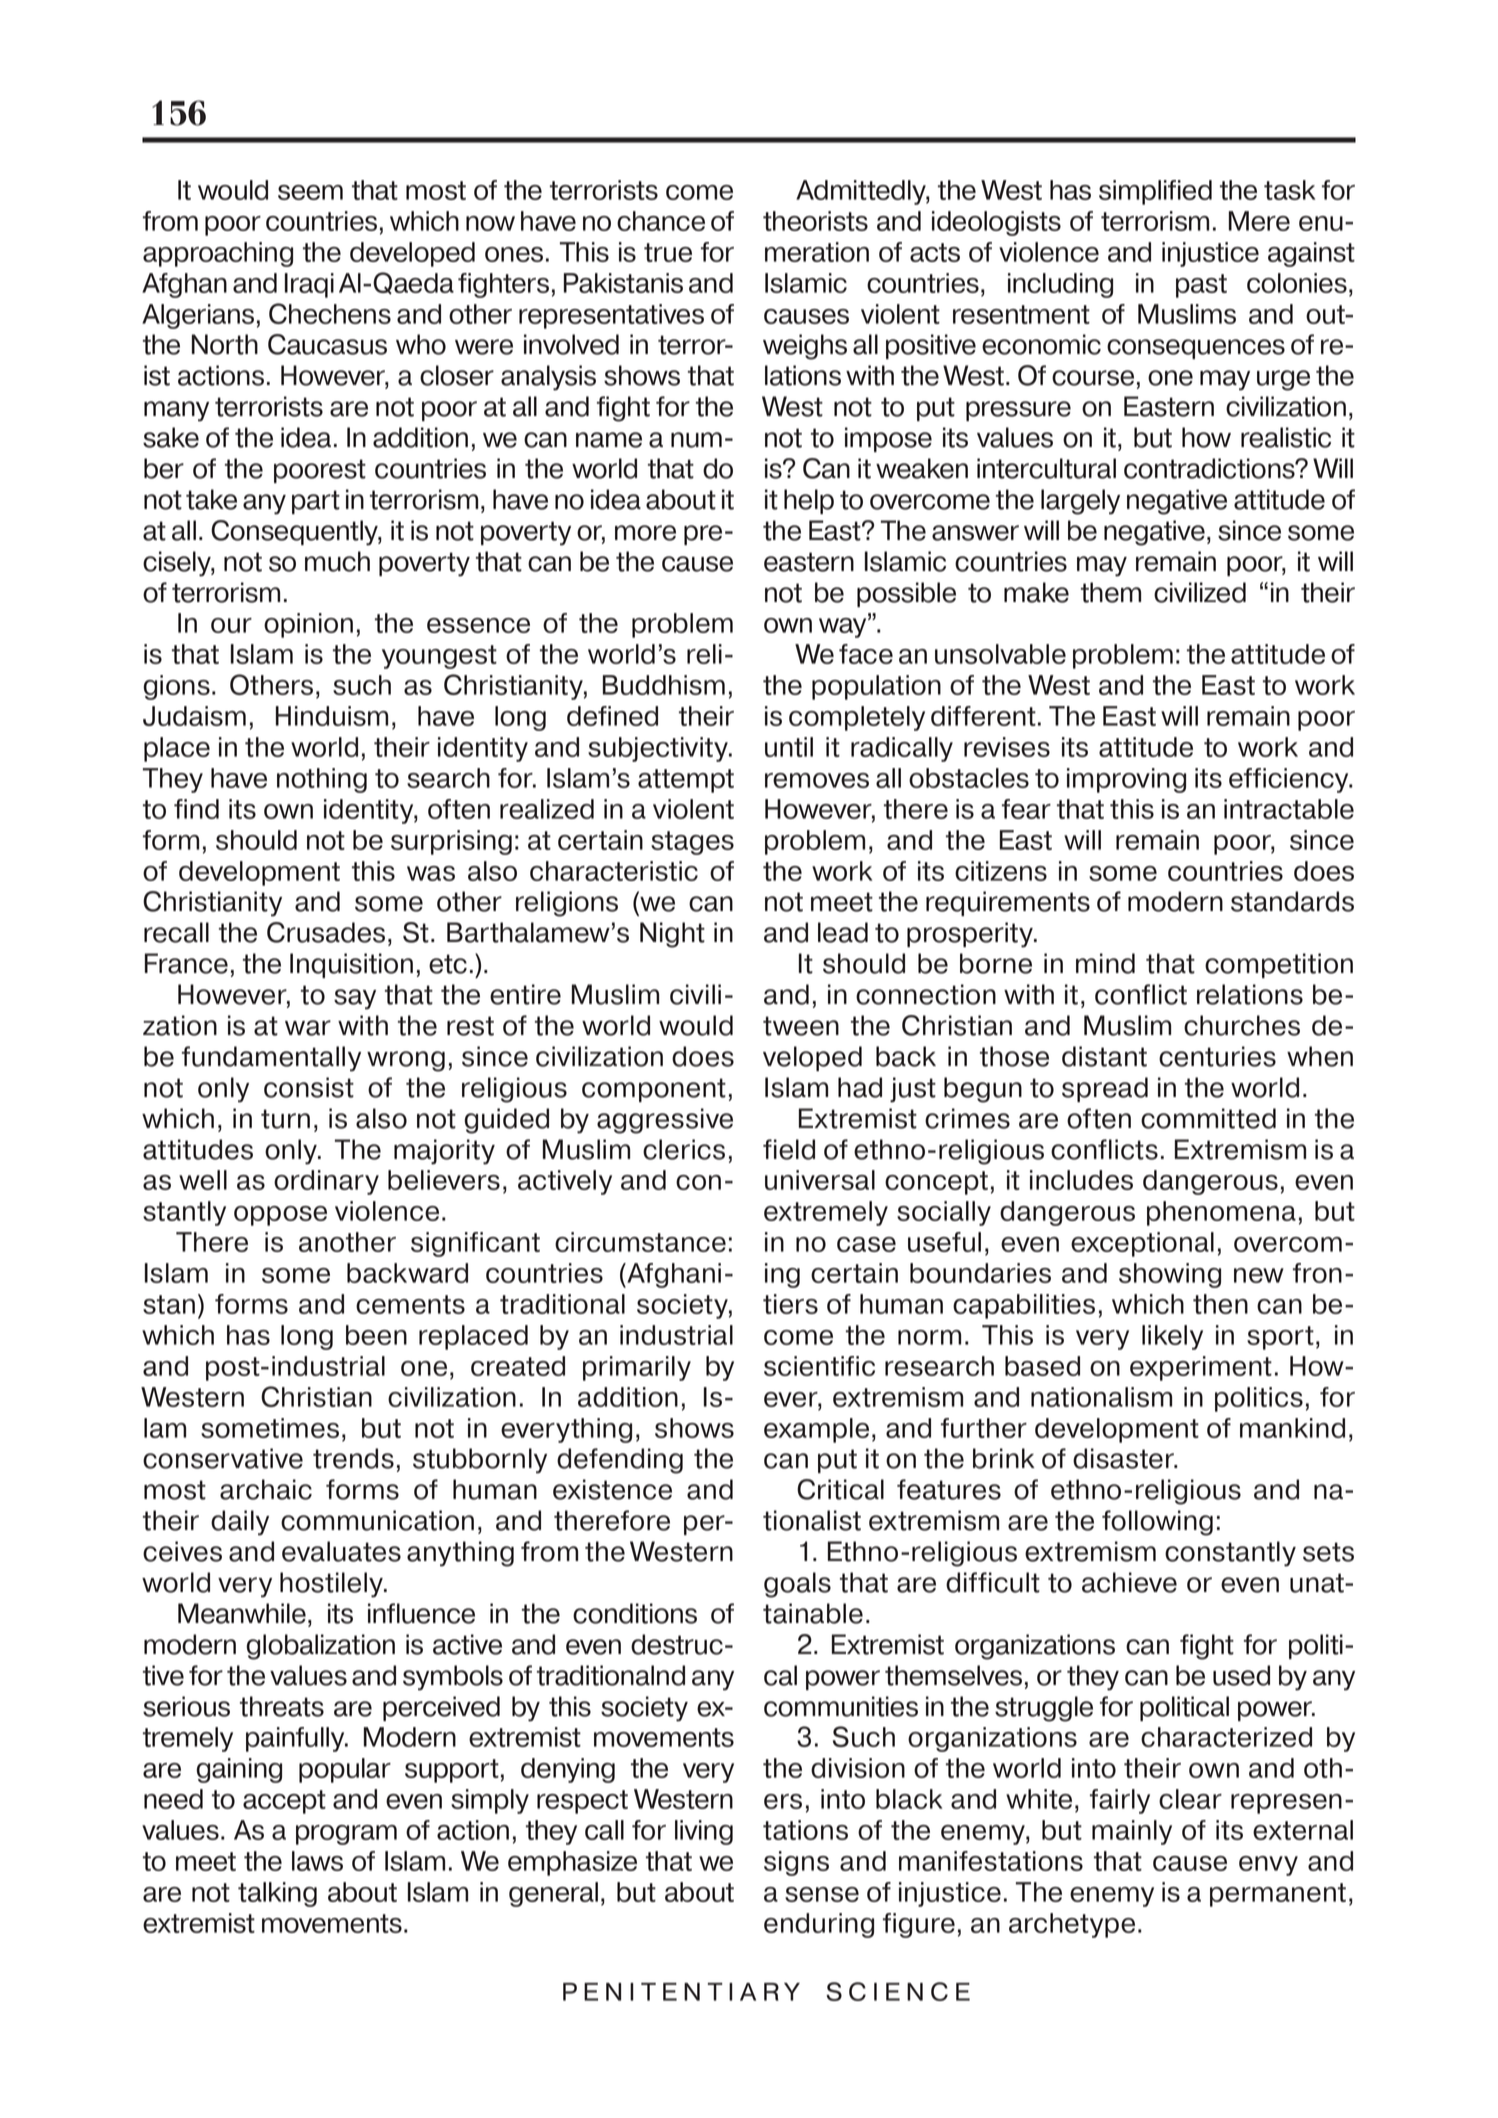 This screenshot has height=2118, width=1498. What do you see at coordinates (1201, 286) in the screenshot?
I see `past` at bounding box center [1201, 286].
